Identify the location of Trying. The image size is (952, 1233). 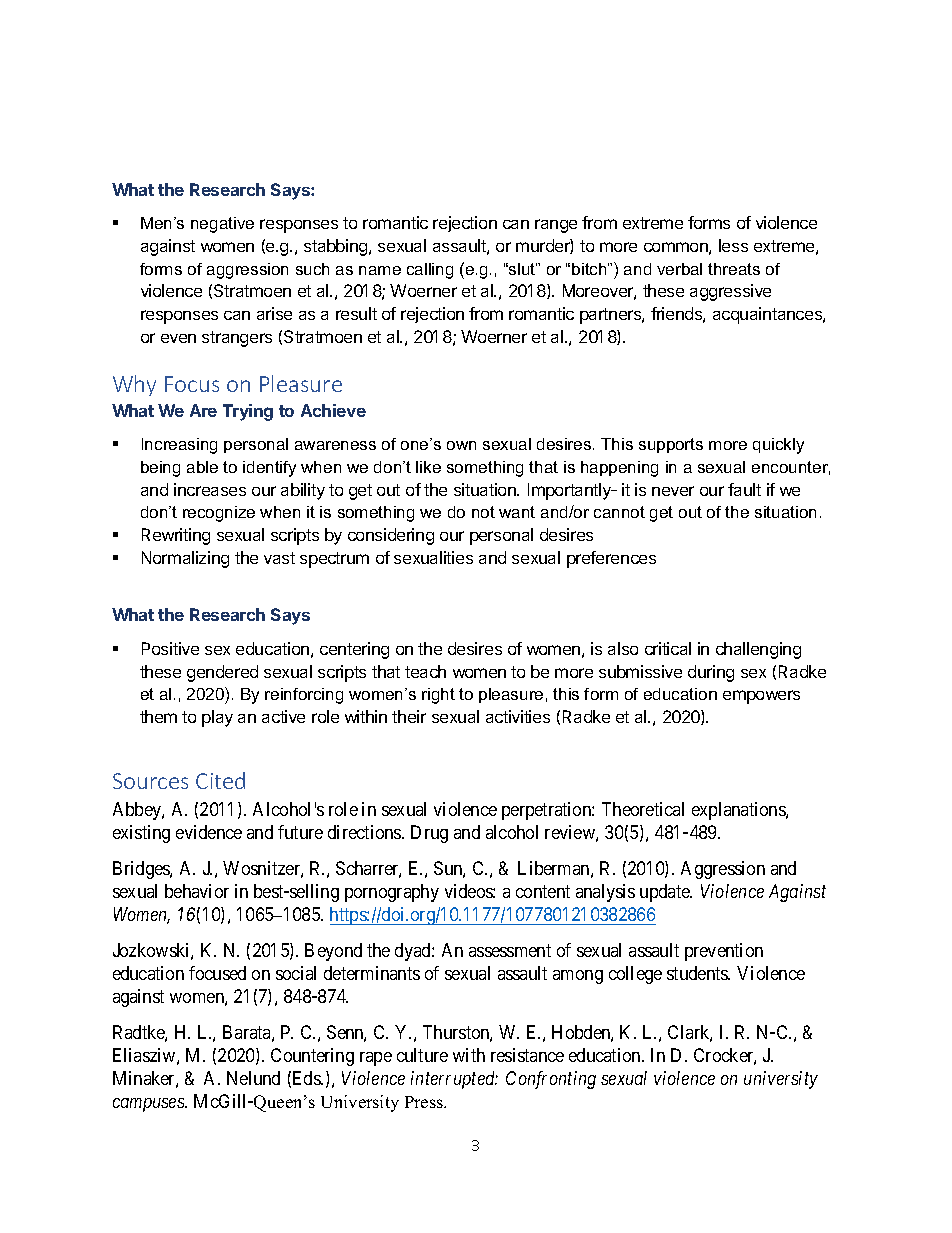
(248, 412).
